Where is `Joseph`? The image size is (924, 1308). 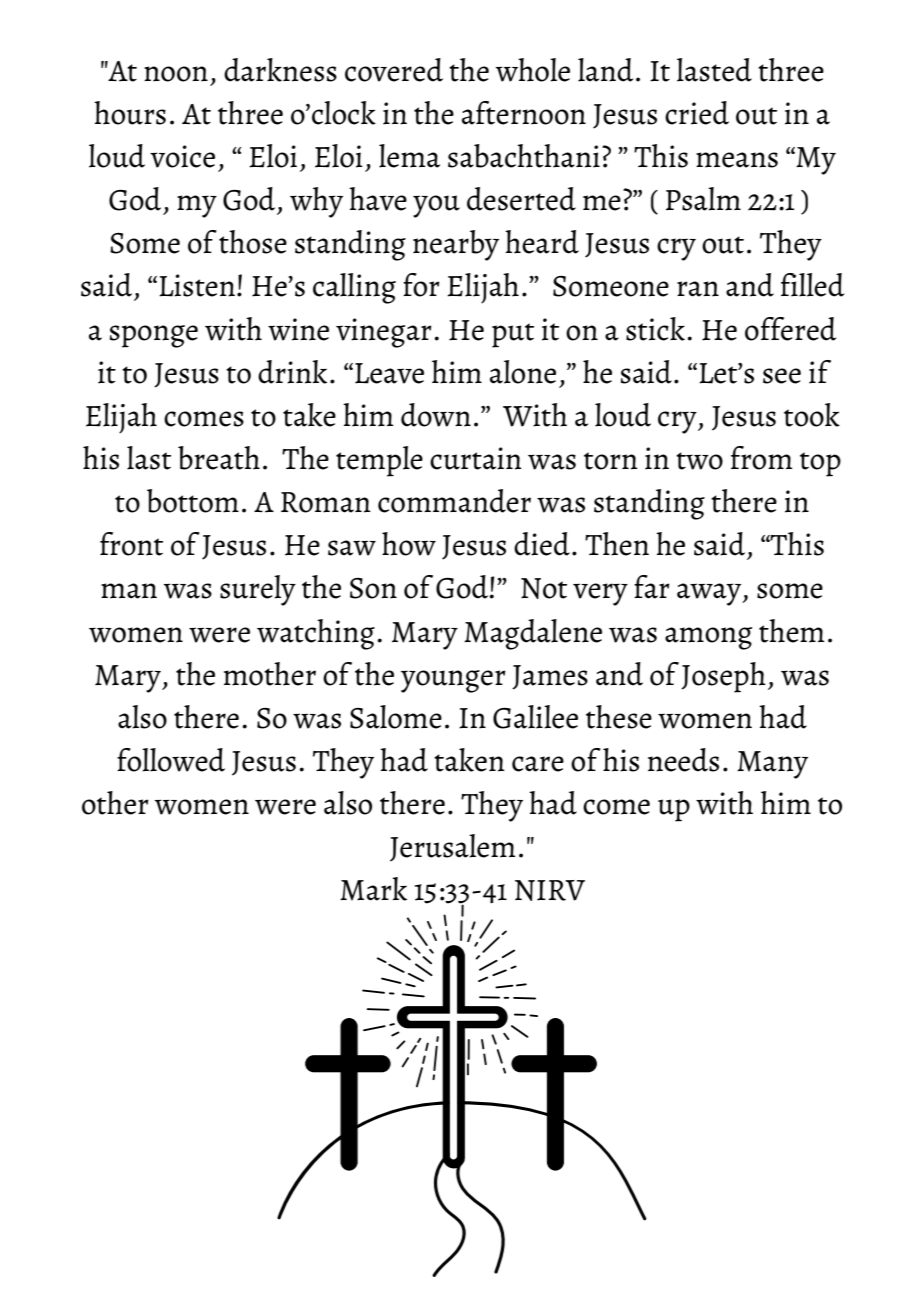
Joseph is located at coordinates (723, 677).
